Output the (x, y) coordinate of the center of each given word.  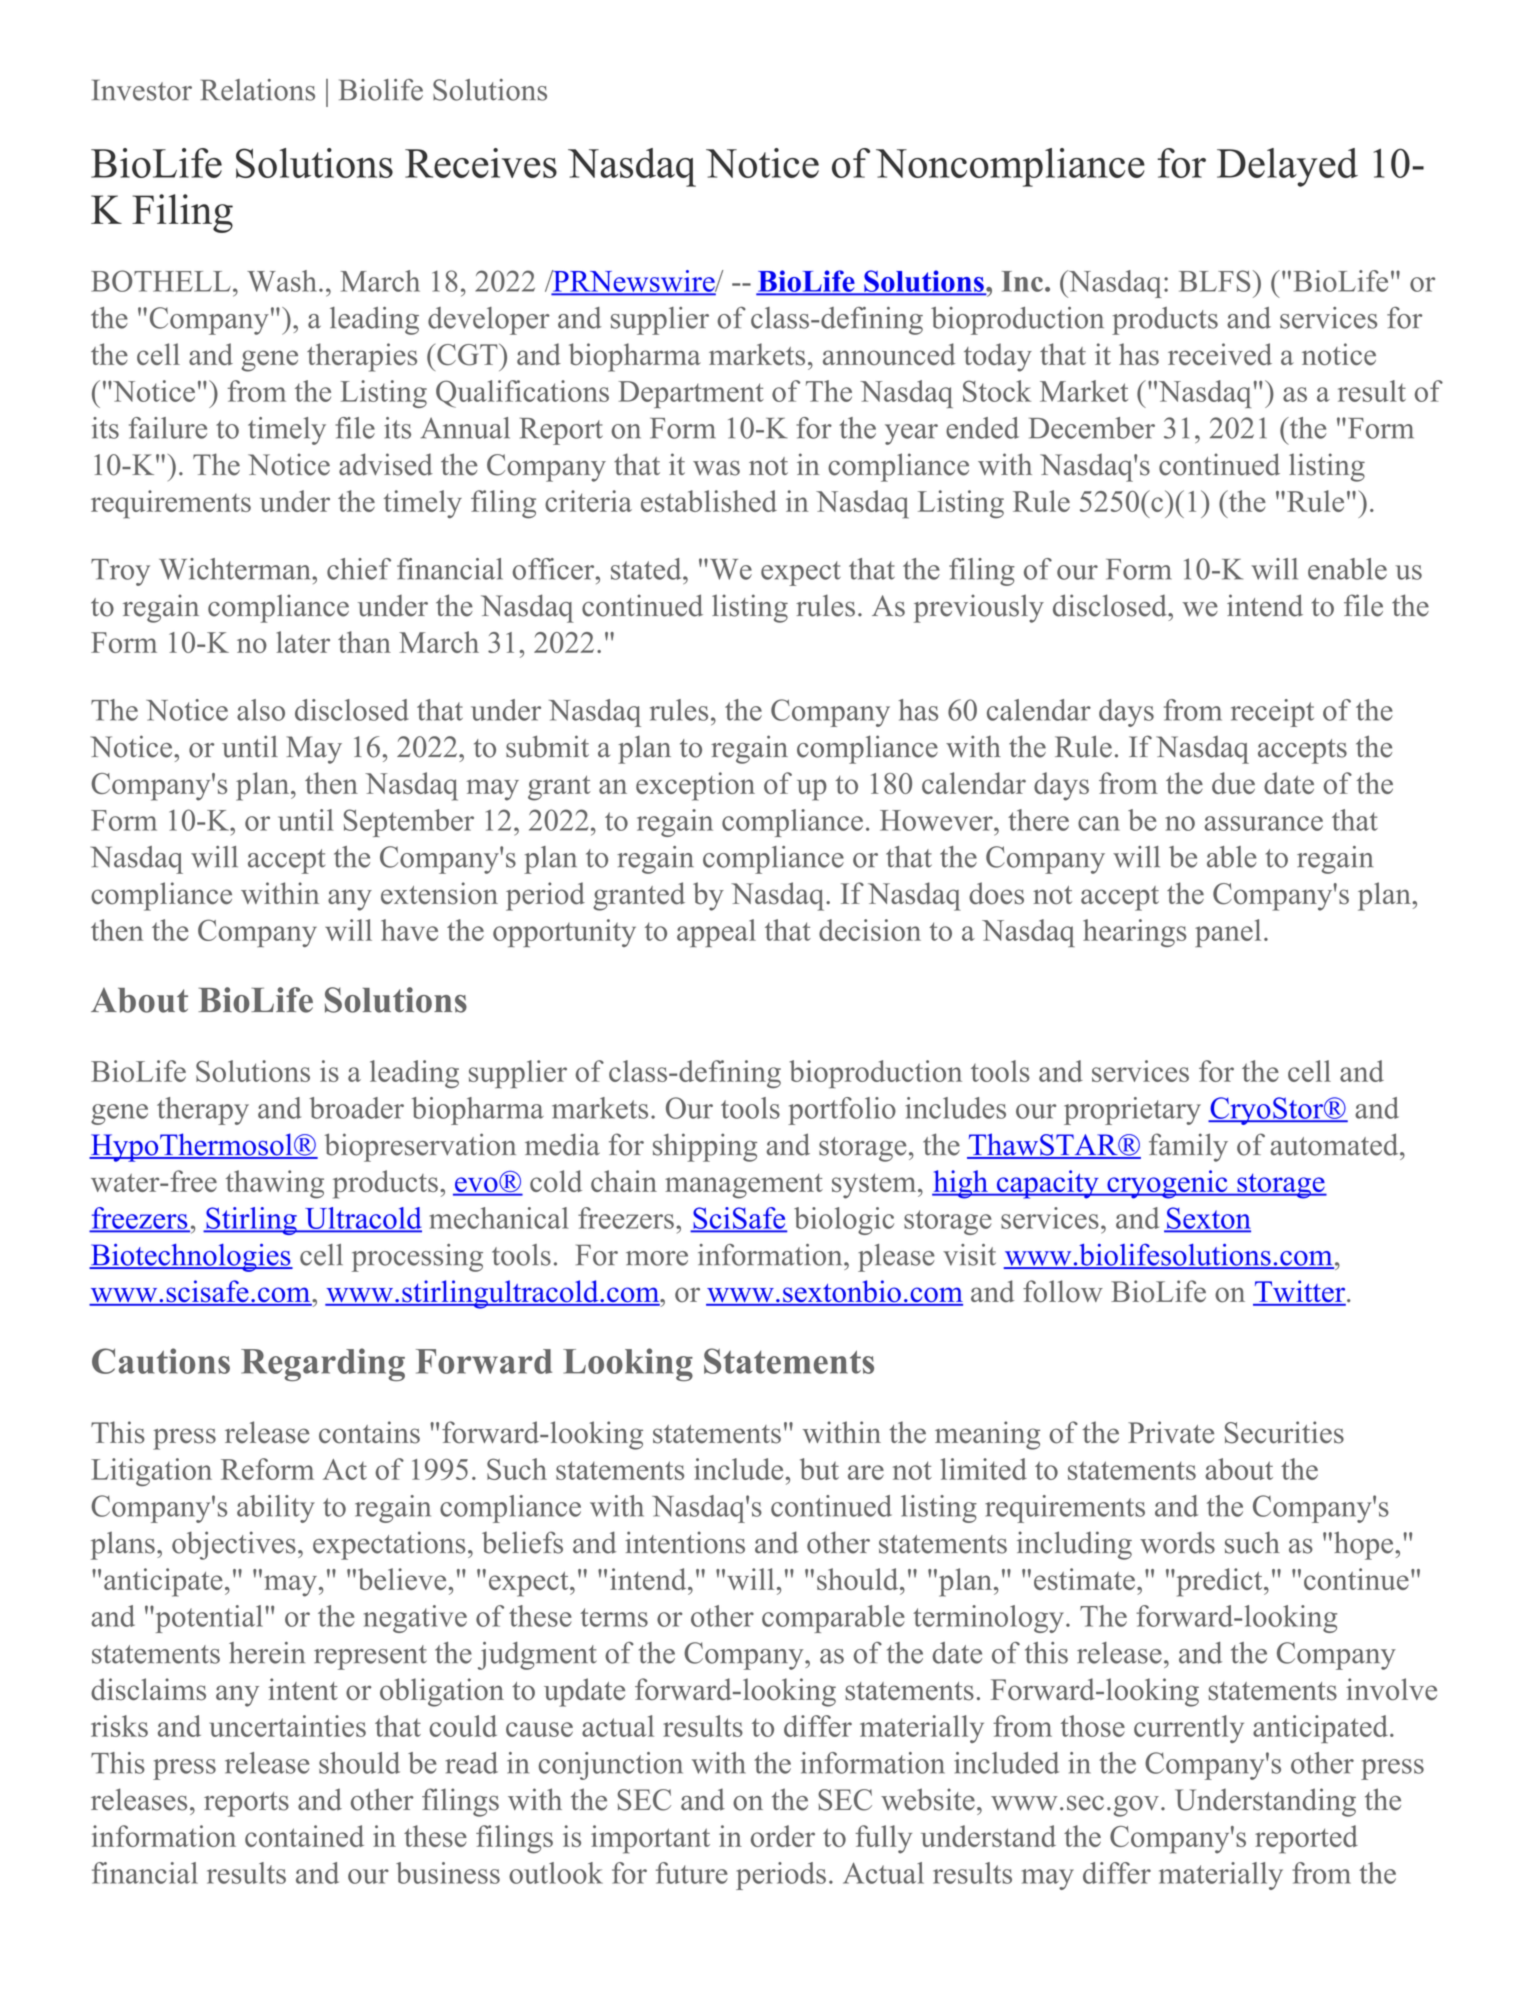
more (657, 1258)
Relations (257, 90)
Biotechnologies (191, 1258)
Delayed (1287, 167)
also (261, 710)
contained (304, 1836)
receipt (1272, 713)
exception (695, 786)
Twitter (1300, 1292)
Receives (481, 163)
